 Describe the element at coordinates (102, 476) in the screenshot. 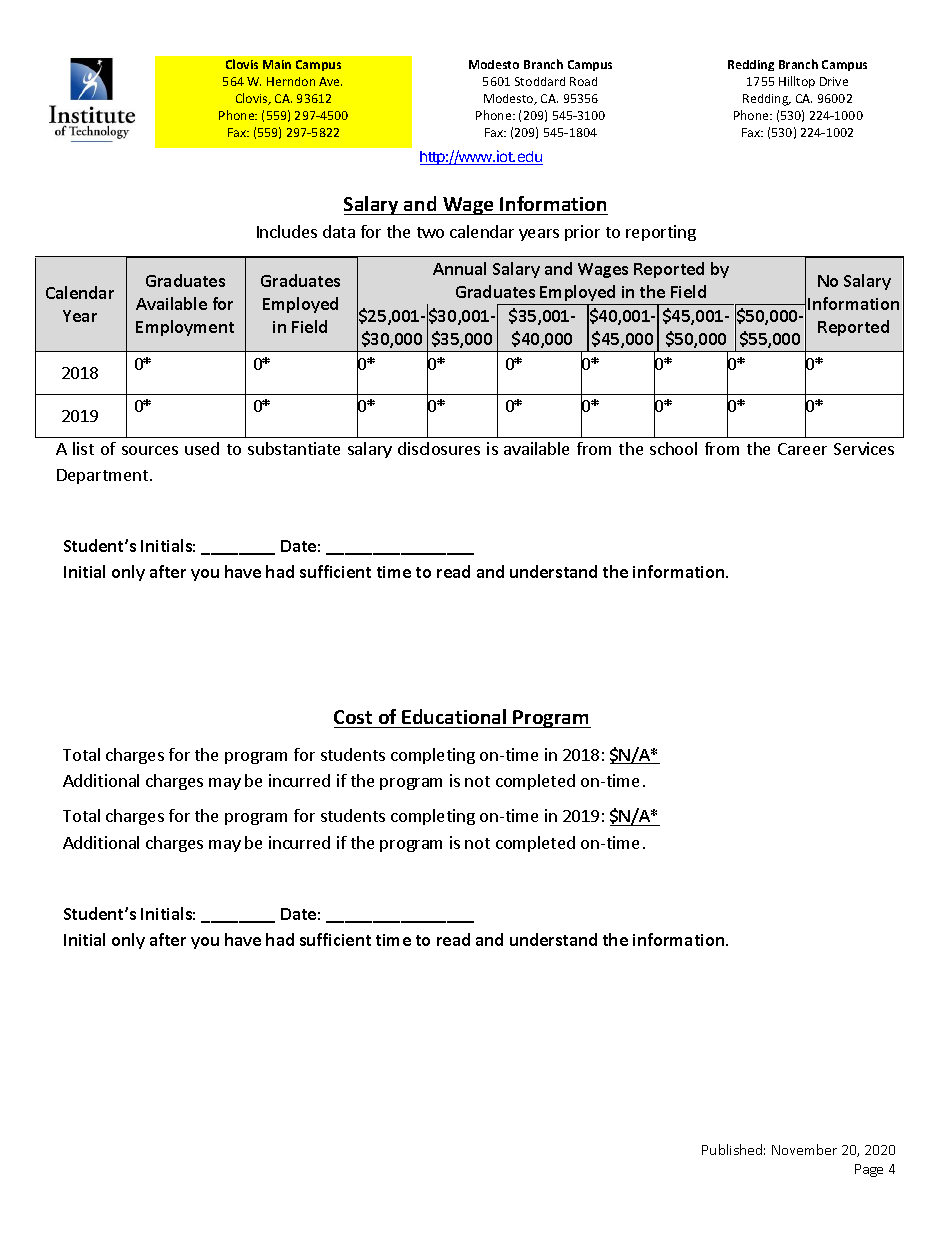

I see `Department` at that location.
